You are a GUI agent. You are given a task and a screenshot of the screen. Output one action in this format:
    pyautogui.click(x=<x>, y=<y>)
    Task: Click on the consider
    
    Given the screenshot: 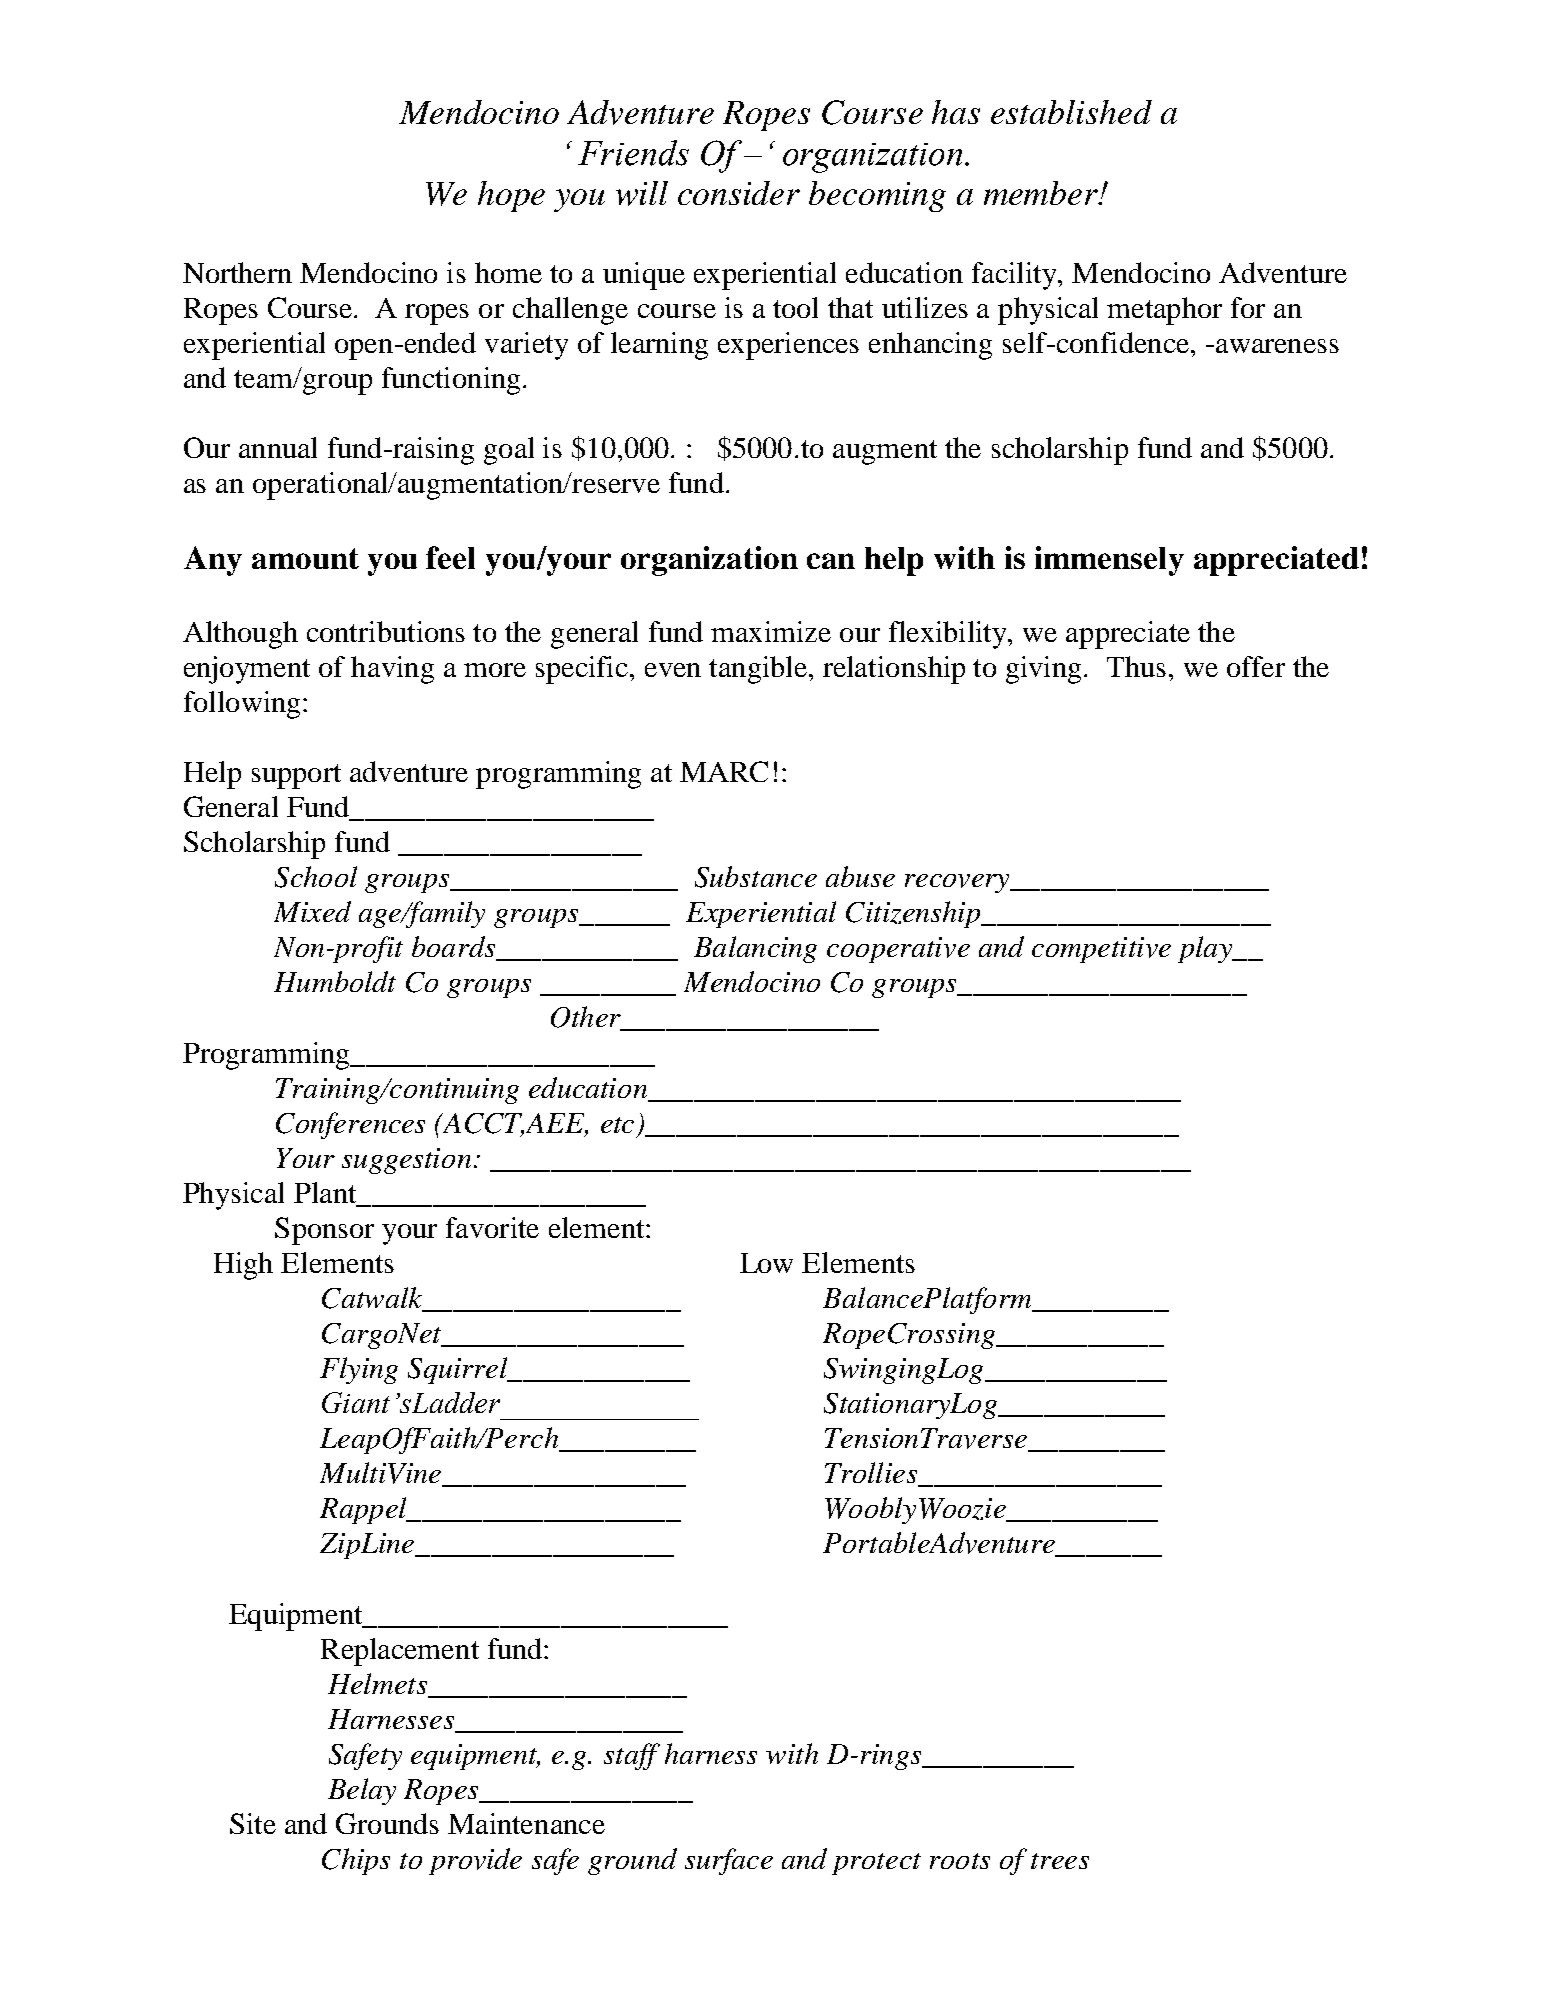 What is the action you would take?
    pyautogui.click(x=739, y=193)
